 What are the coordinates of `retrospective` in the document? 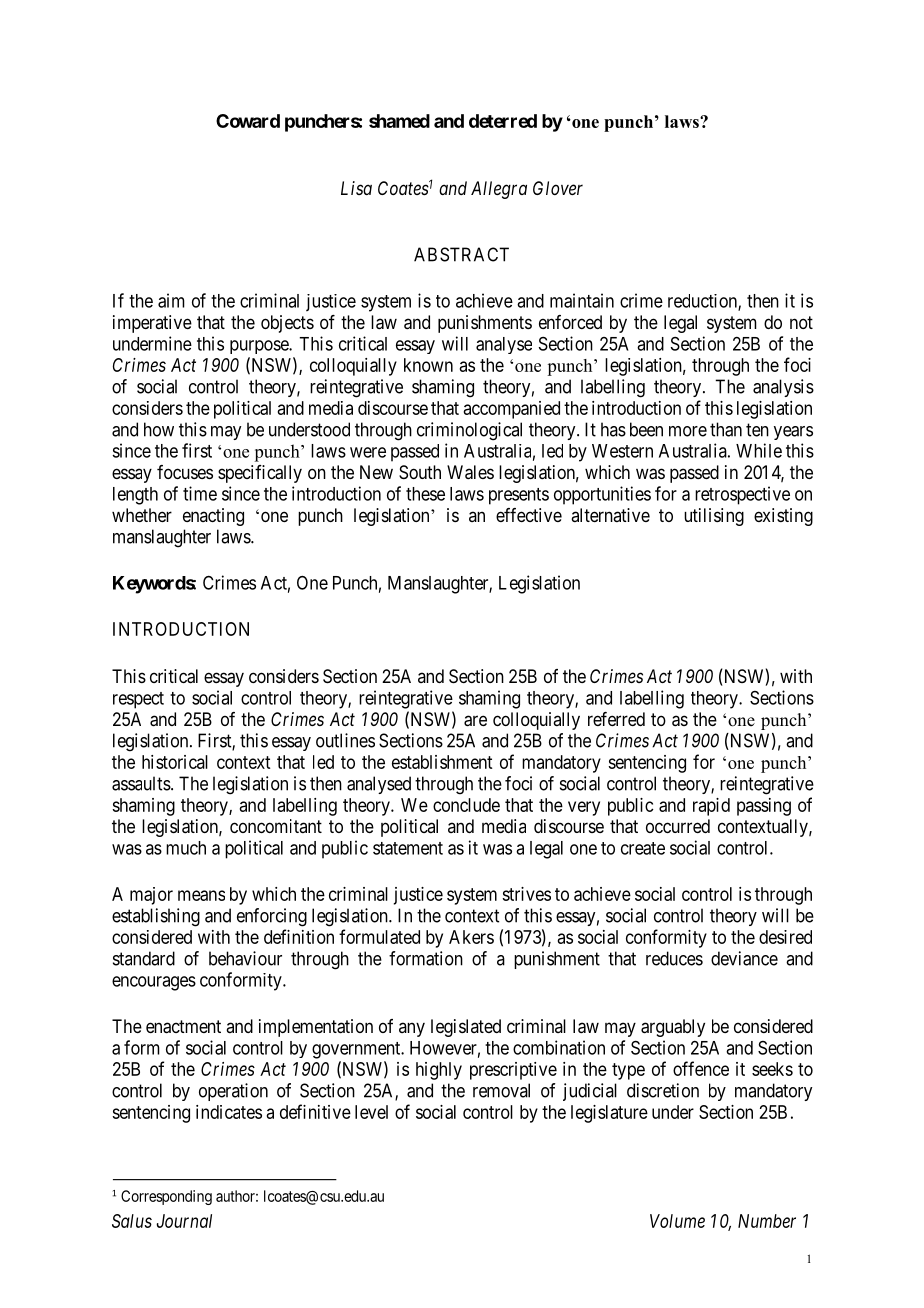 It's located at (742, 495).
